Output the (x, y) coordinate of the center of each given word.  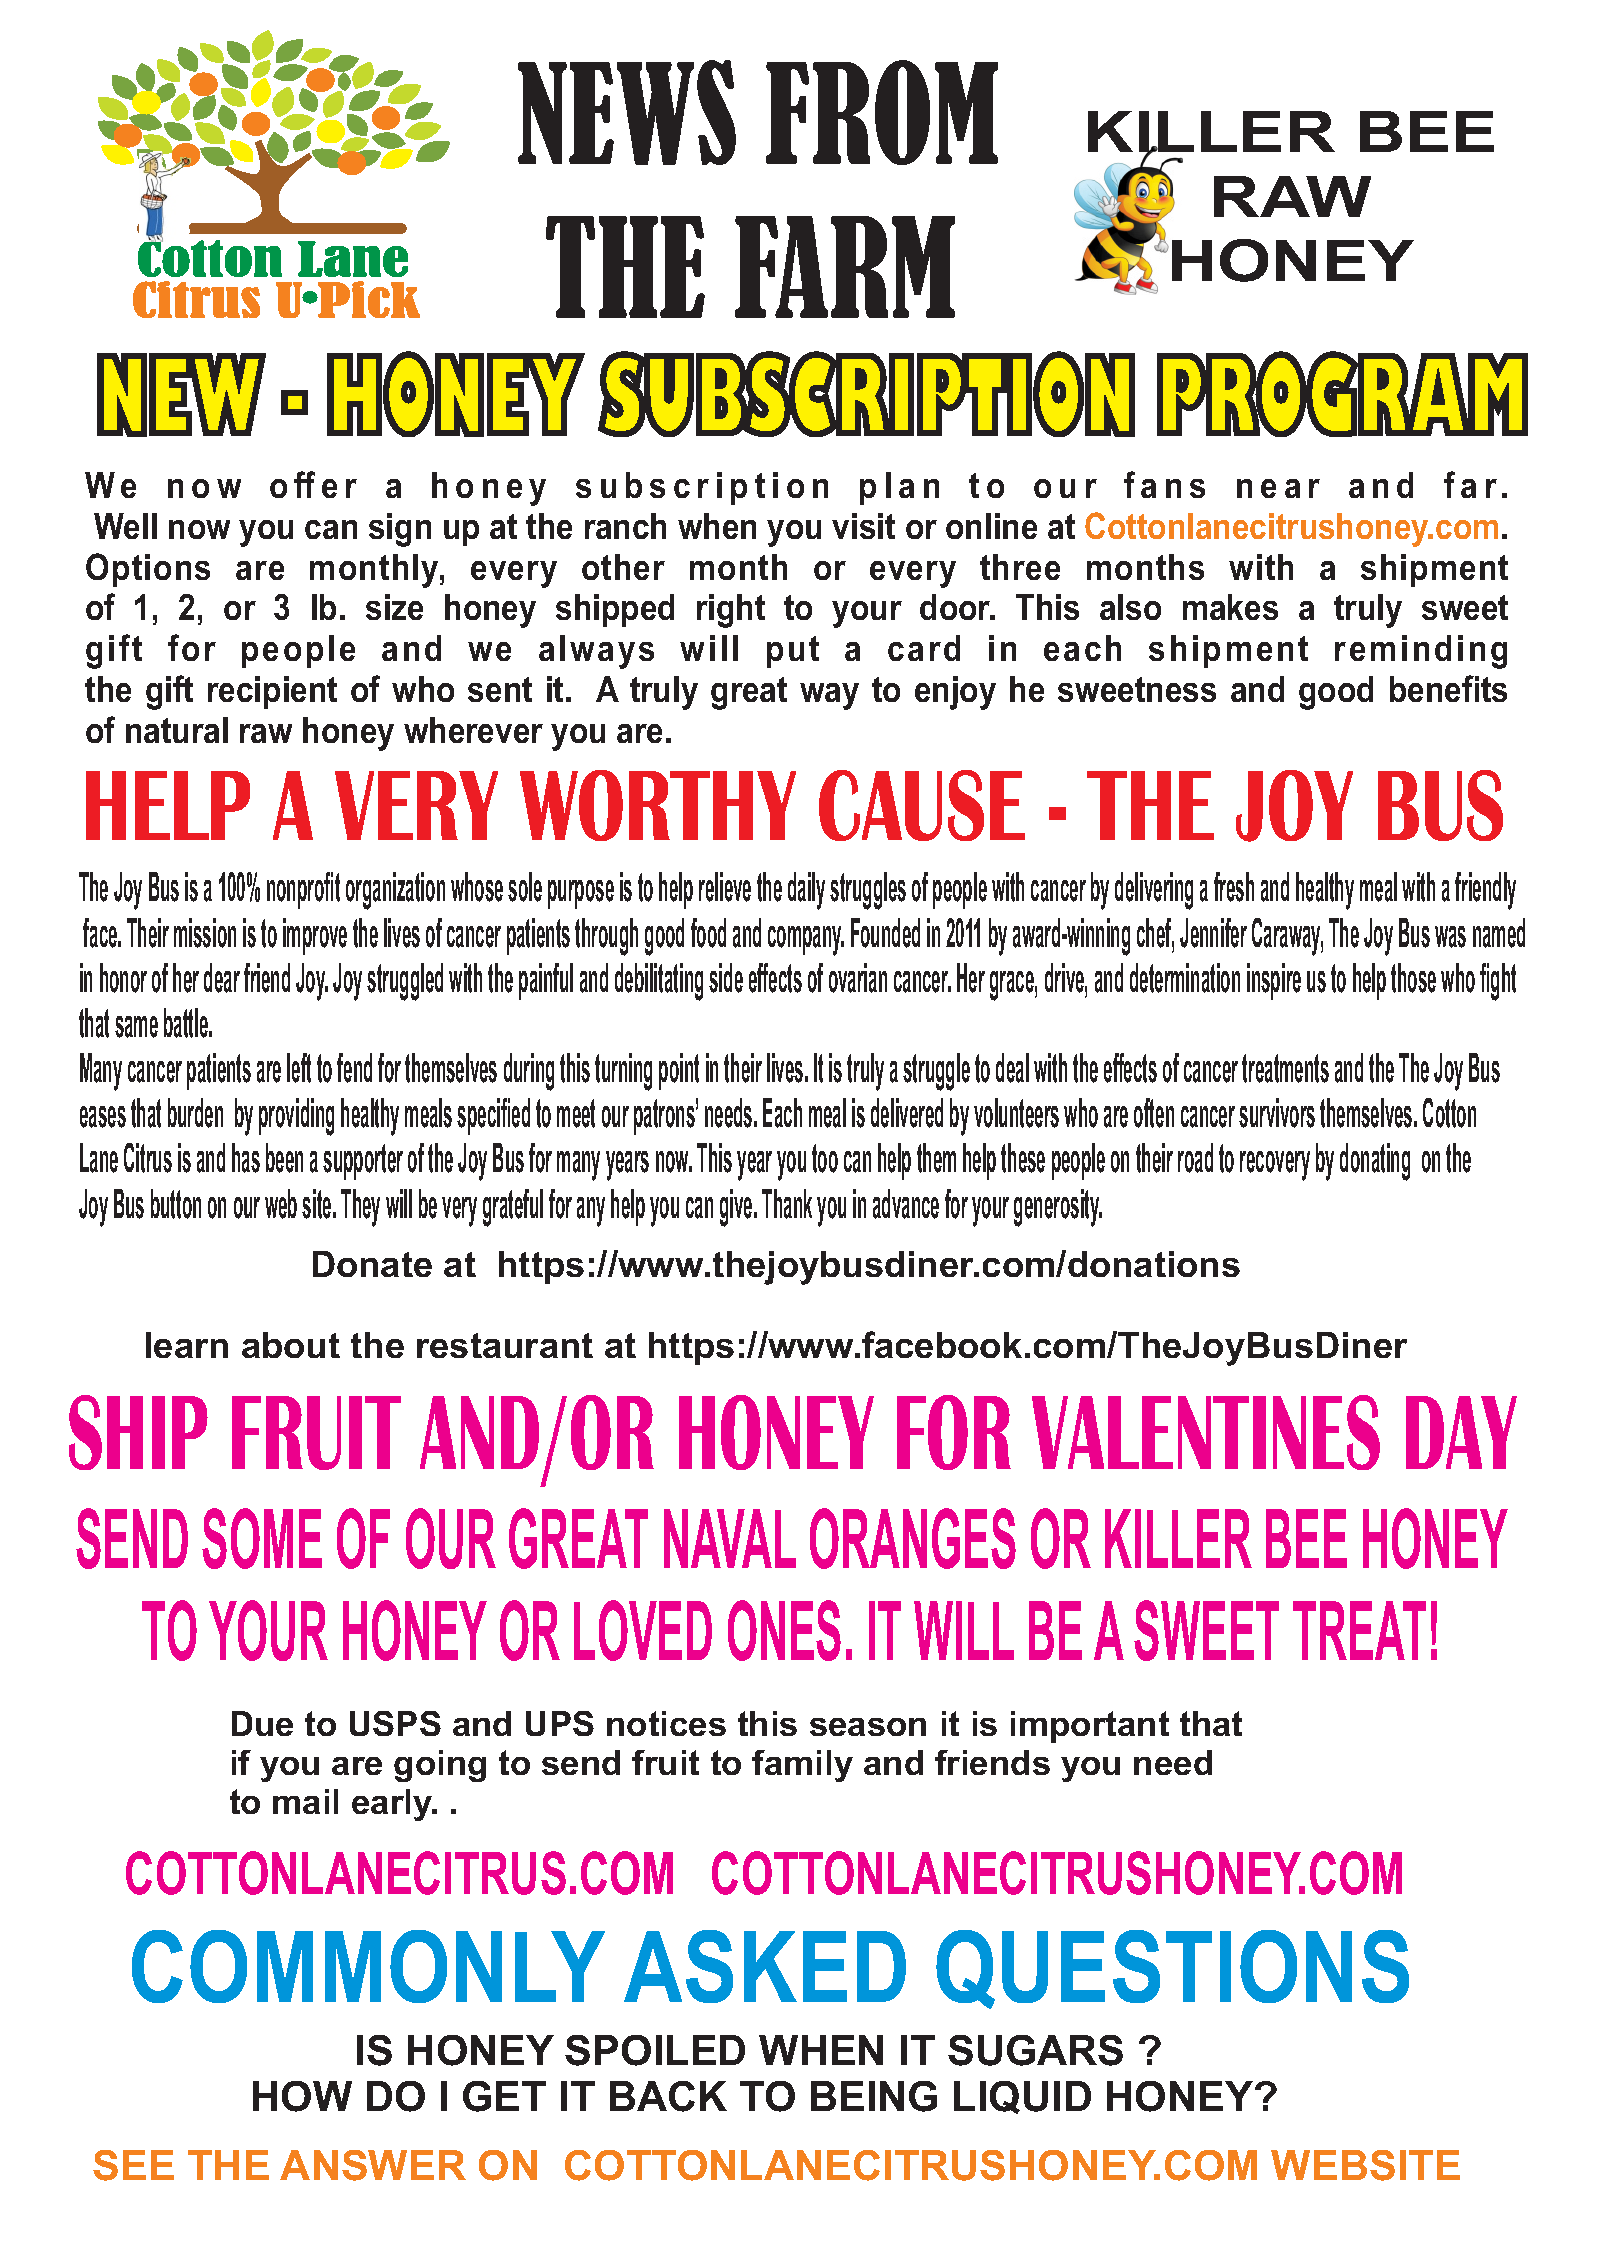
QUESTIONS (1172, 1969)
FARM (845, 267)
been (284, 1158)
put (793, 652)
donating (1375, 1162)
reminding (1421, 652)
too (825, 1158)
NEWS (627, 112)
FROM (882, 112)
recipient (272, 692)
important (1090, 1727)
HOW (302, 2096)
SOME (262, 1538)
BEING (874, 2096)
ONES (784, 1630)
